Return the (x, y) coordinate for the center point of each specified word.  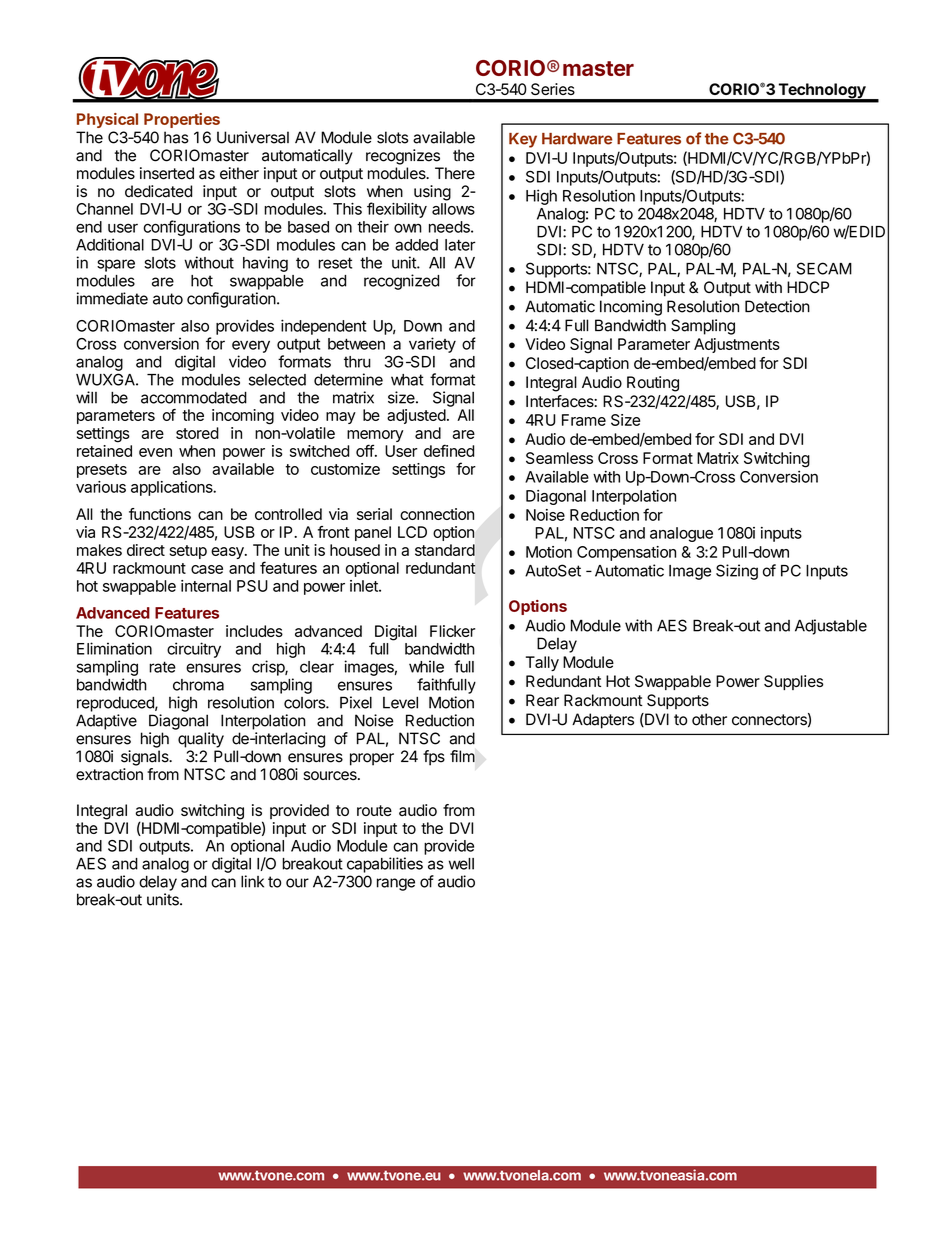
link (252, 881)
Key (523, 140)
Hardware (577, 139)
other (709, 719)
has (176, 137)
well (461, 864)
